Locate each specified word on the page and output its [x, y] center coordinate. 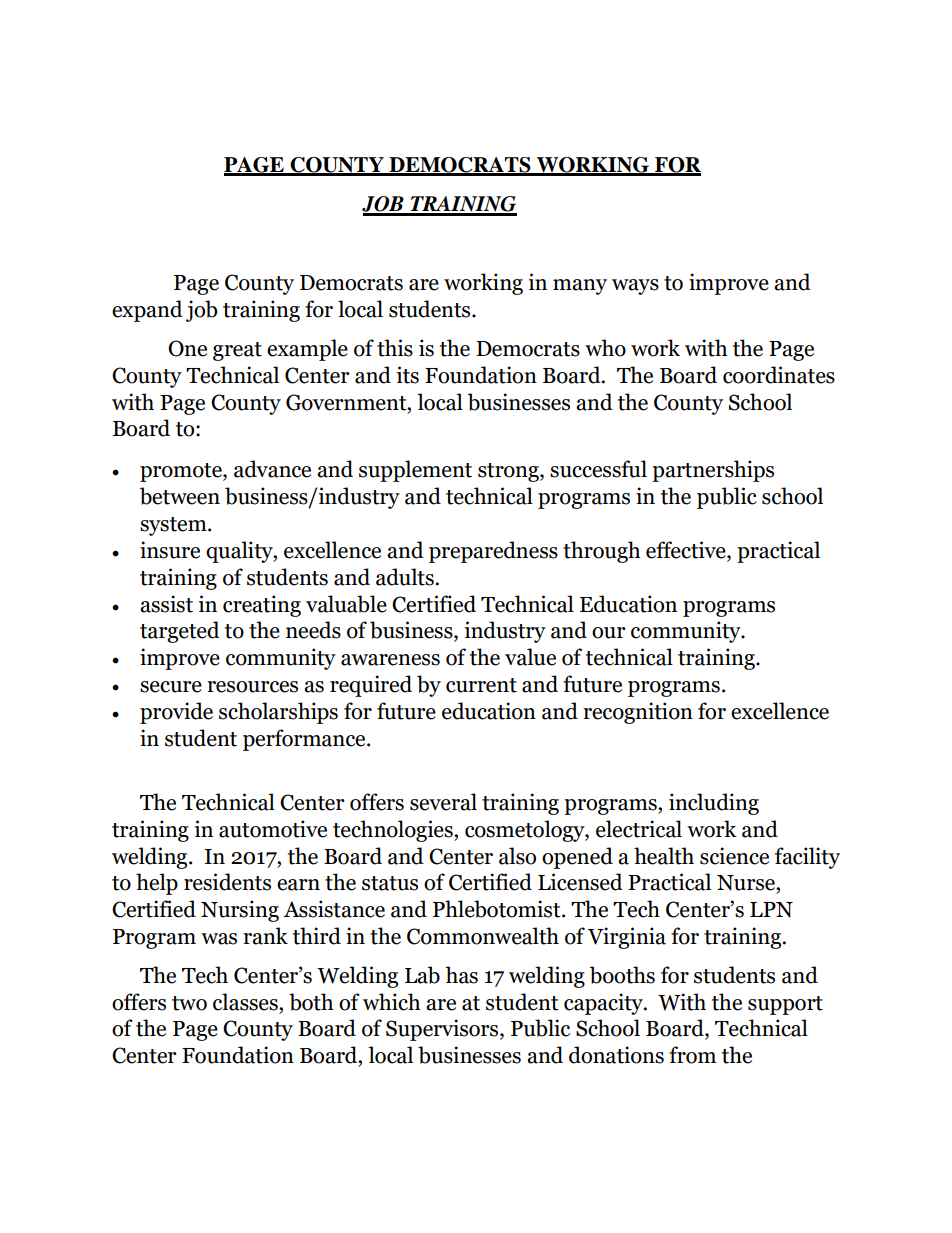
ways [635, 287]
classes [246, 1002]
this [395, 348]
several [443, 802]
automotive [273, 829]
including [714, 804]
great [237, 351]
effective [687, 551]
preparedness [493, 552]
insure [170, 550]
